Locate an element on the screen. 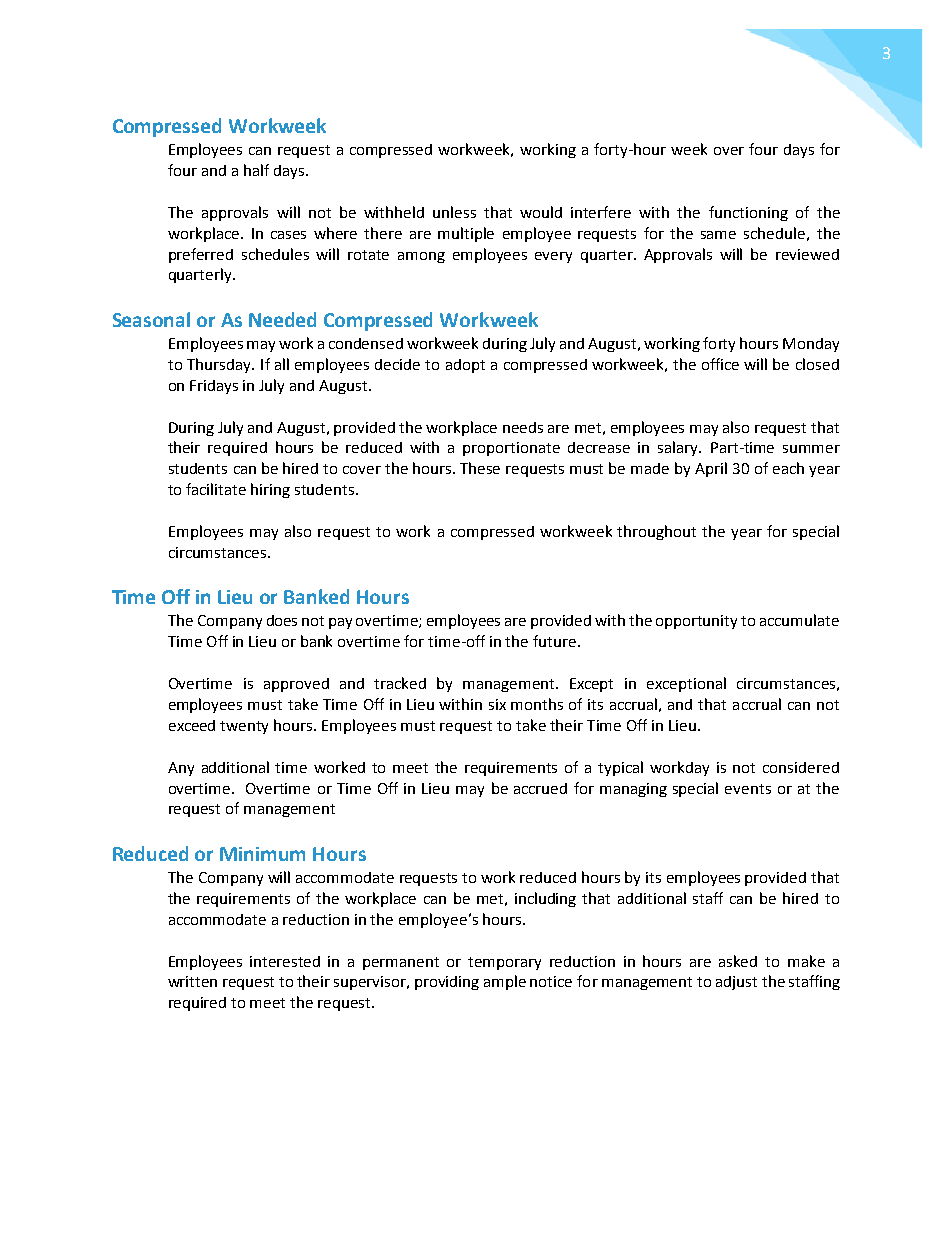 This screenshot has width=952, height=1233. unless is located at coordinates (454, 212).
